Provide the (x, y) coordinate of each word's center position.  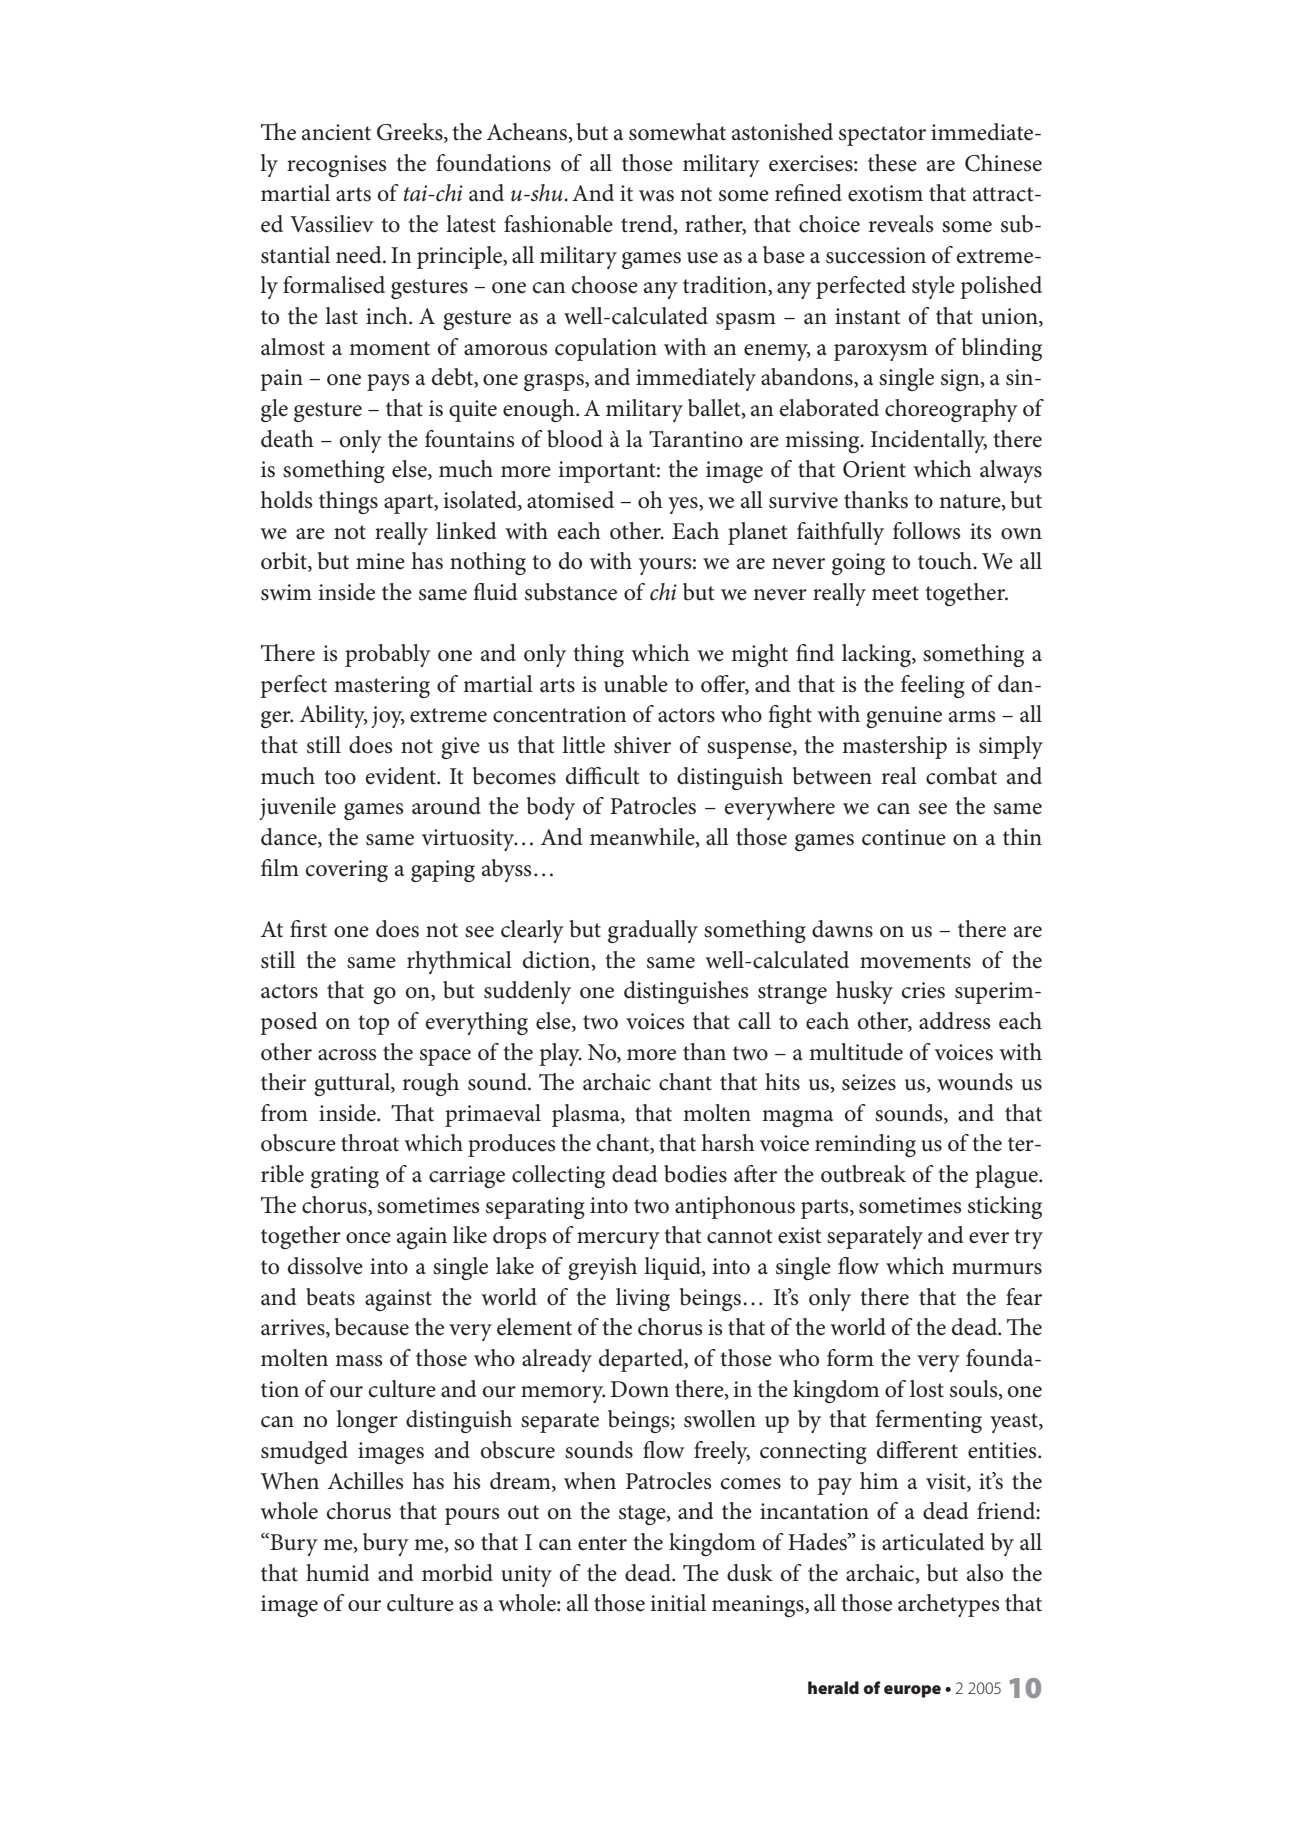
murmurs (997, 1269)
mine (380, 561)
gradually (653, 931)
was (656, 196)
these (892, 163)
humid (338, 1573)
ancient (336, 132)
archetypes (948, 1605)
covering (347, 871)
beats (330, 1297)
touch (946, 561)
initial (678, 1603)
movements (915, 961)
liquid (673, 1268)
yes (684, 505)
